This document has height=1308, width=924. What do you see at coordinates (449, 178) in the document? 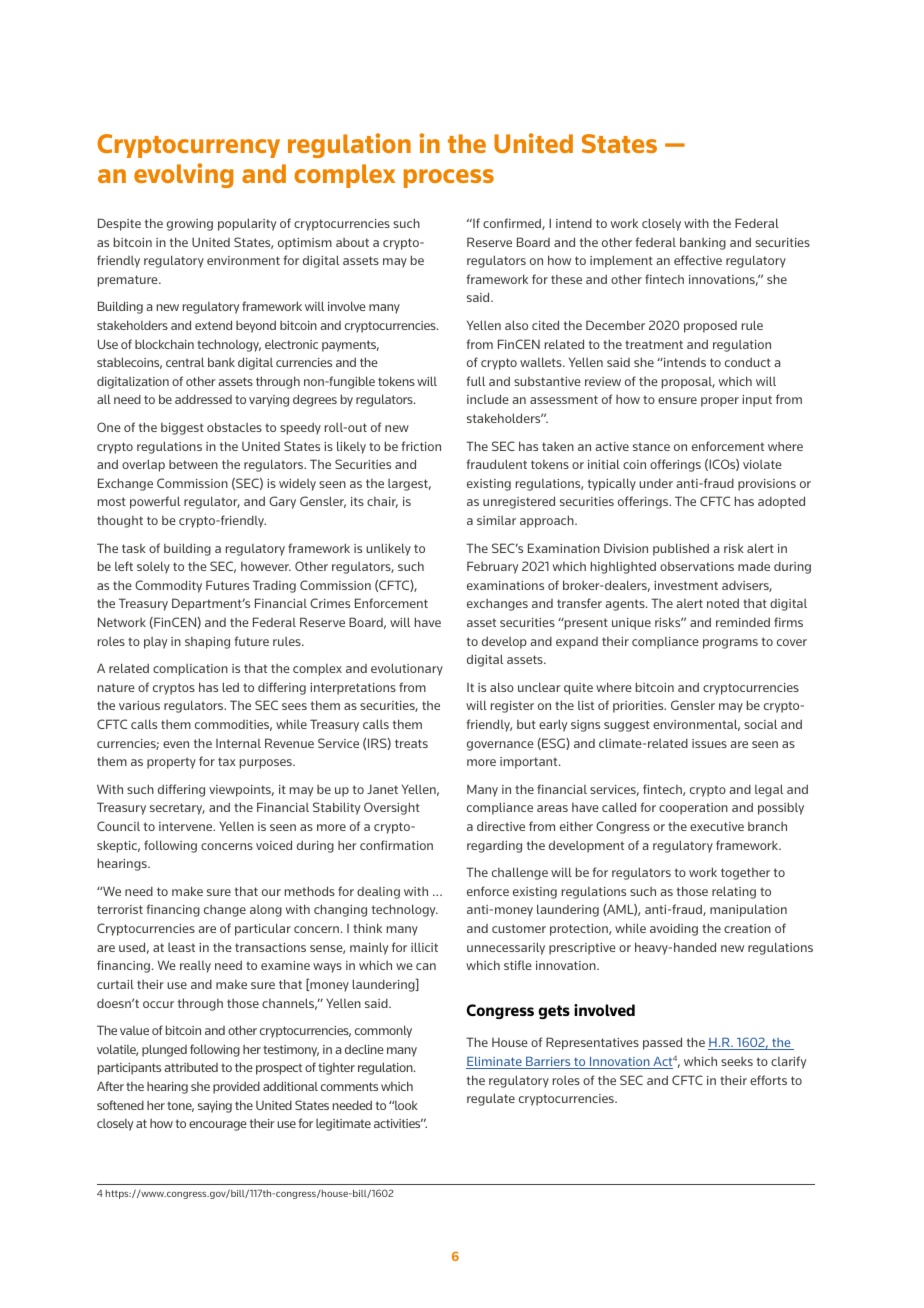
I see `process` at bounding box center [449, 178].
